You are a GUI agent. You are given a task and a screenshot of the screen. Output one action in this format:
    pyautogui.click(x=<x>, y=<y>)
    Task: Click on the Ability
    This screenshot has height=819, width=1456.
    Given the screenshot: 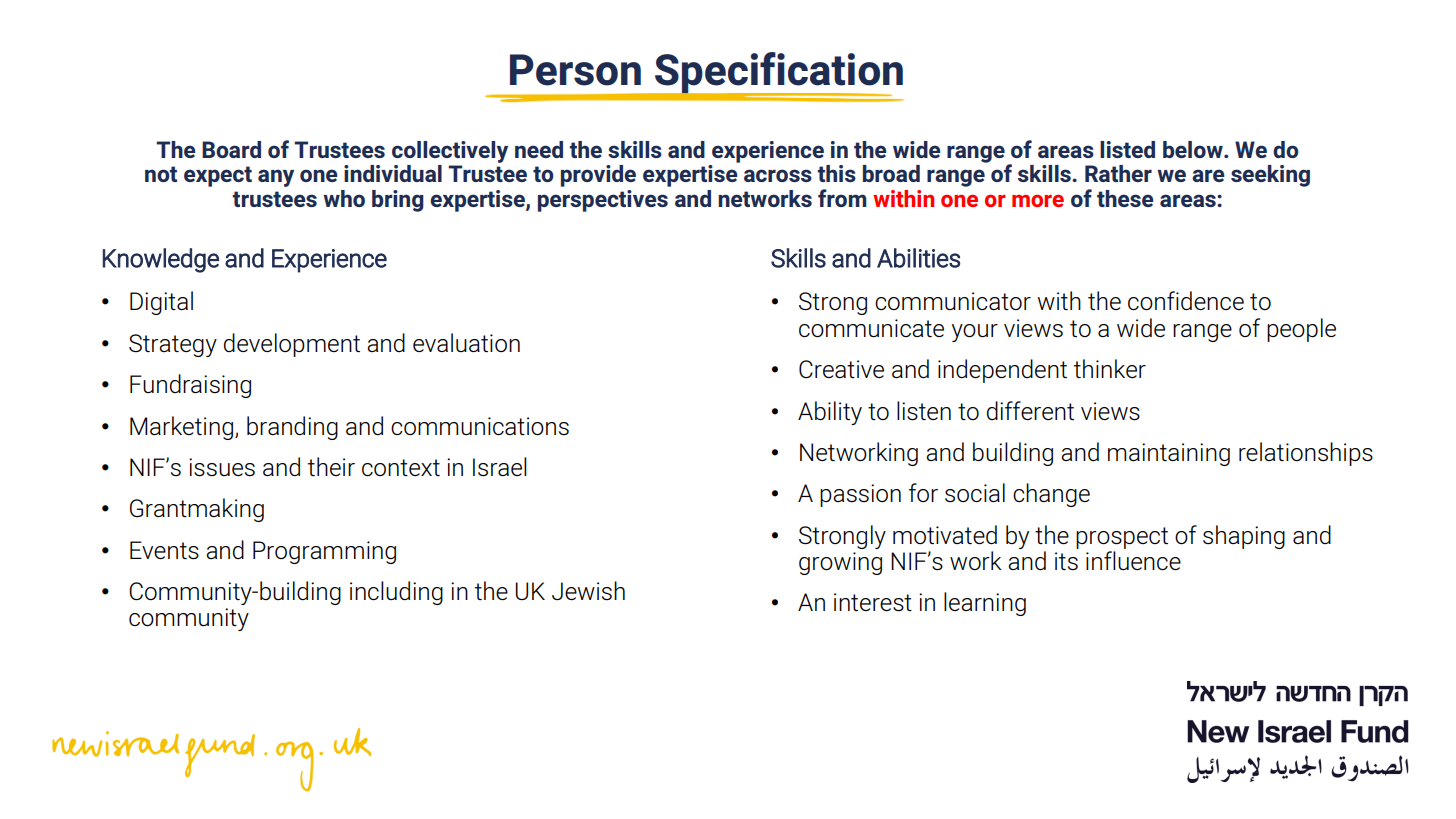 What is the action you would take?
    pyautogui.click(x=830, y=413)
